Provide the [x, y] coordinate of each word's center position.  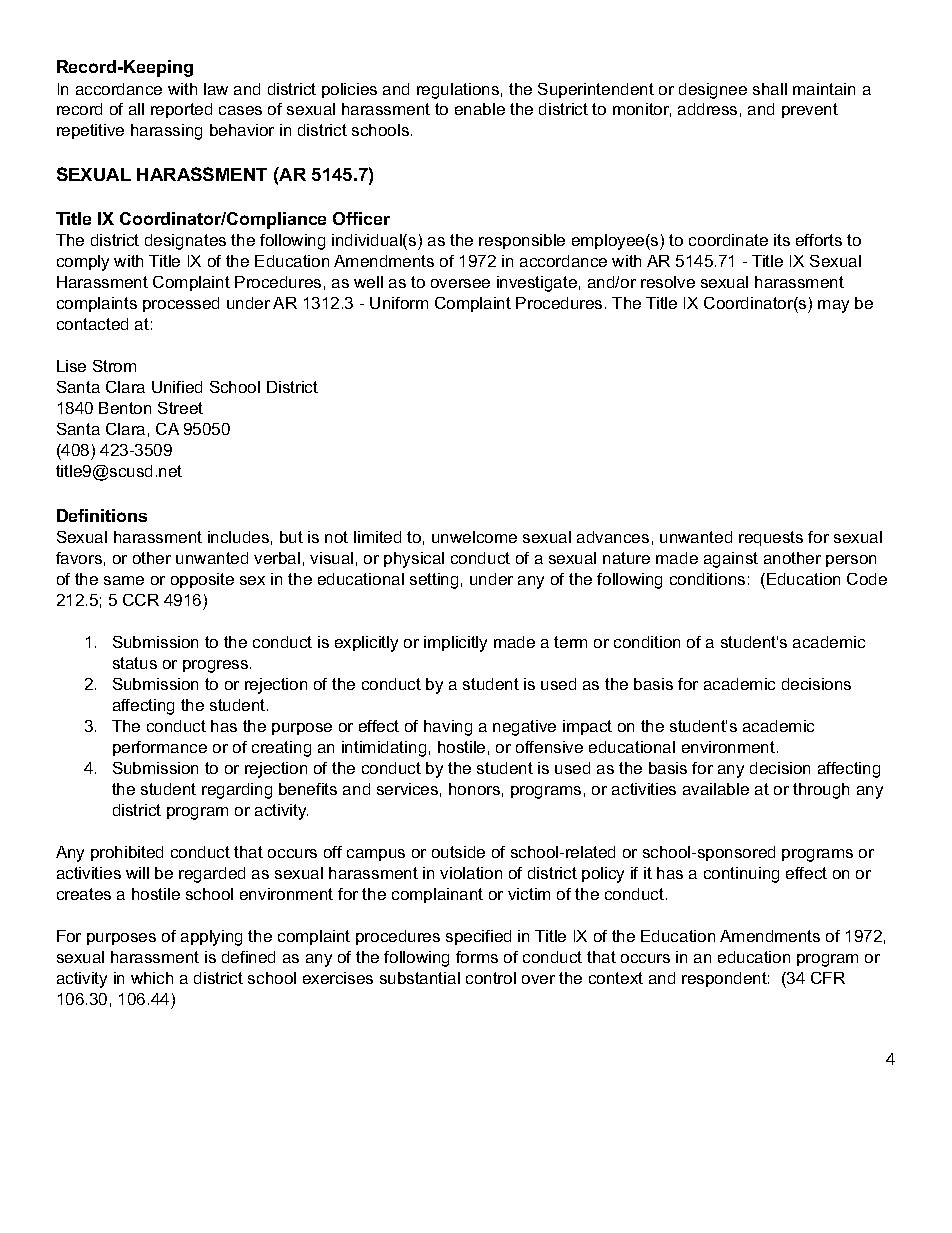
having [448, 728]
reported [181, 110]
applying [211, 938]
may [833, 306]
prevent [810, 110]
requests [771, 538]
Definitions [102, 515]
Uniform [399, 303]
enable [480, 109]
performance [160, 748]
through [821, 791]
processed [181, 304]
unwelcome [474, 537]
